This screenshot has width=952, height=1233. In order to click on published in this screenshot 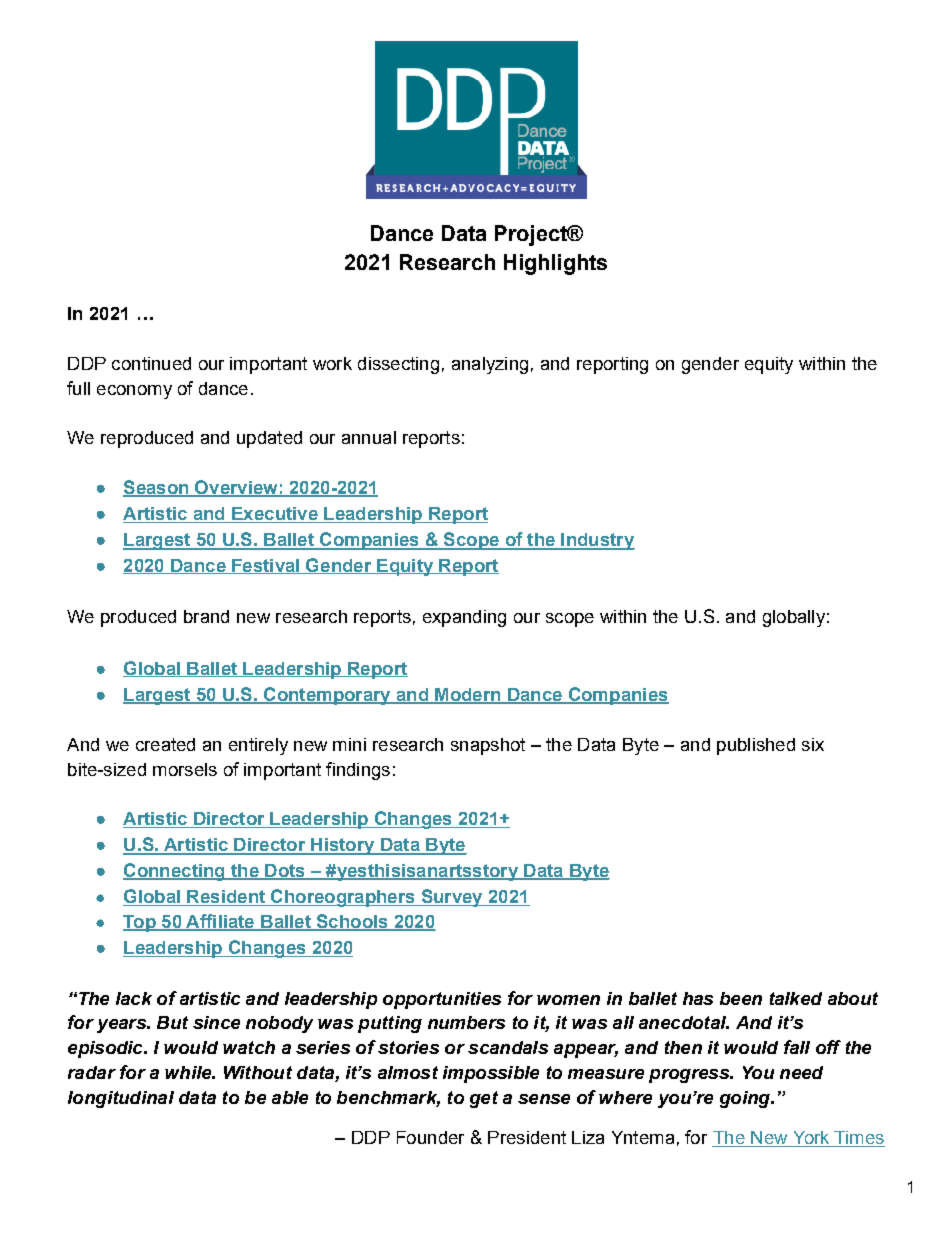, I will do `click(756, 746)`.
